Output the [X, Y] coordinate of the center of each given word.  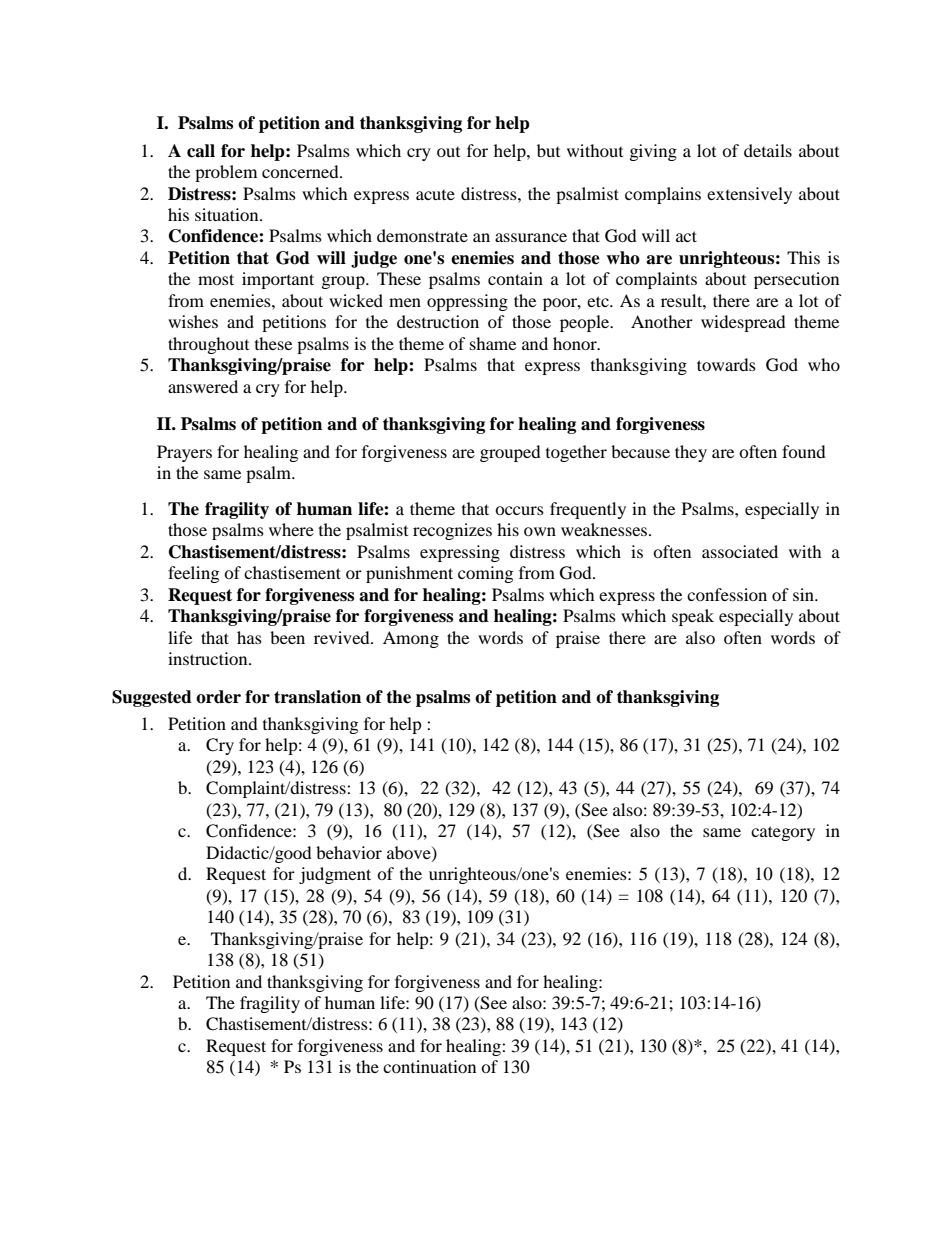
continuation [429, 1066]
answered [203, 386]
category [783, 833]
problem [226, 173]
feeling [193, 574]
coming [485, 574]
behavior [349, 852]
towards [726, 364]
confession [727, 594]
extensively [749, 195]
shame [493, 343]
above [410, 853]
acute [435, 195]
